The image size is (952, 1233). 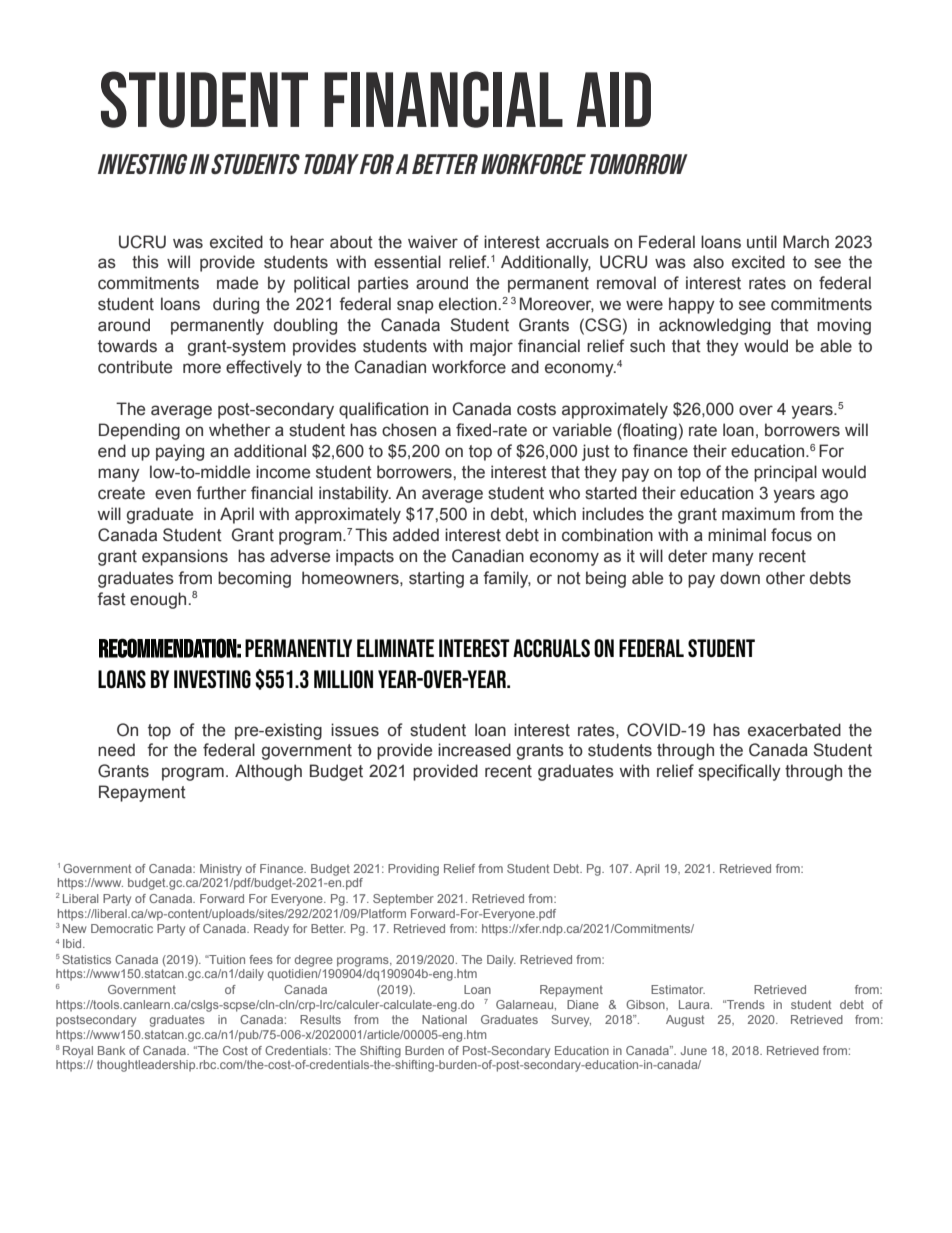 What do you see at coordinates (695, 1004) in the document?
I see `Laura` at bounding box center [695, 1004].
